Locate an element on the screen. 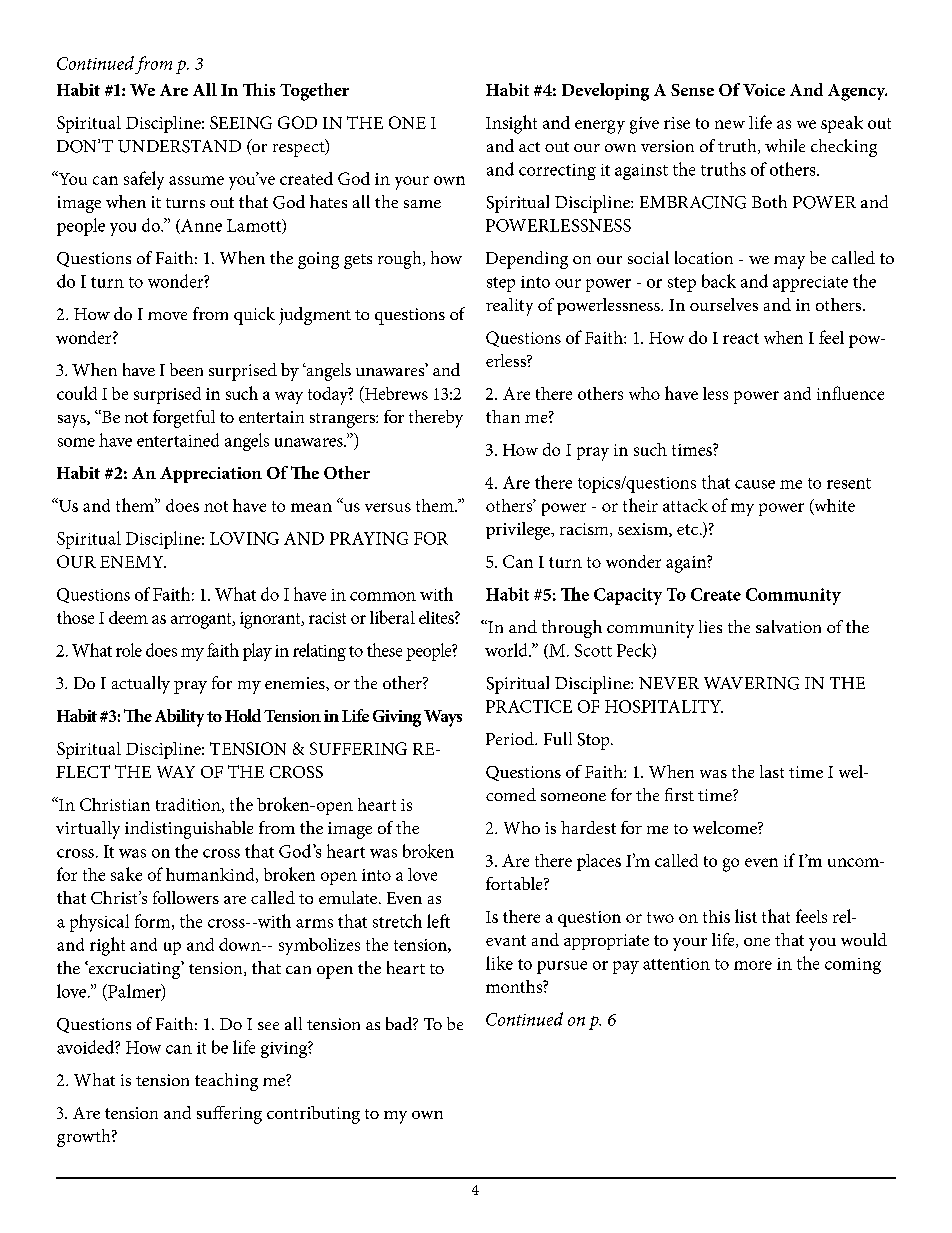 The width and height of the screenshot is (952, 1233). cause is located at coordinates (755, 484).
